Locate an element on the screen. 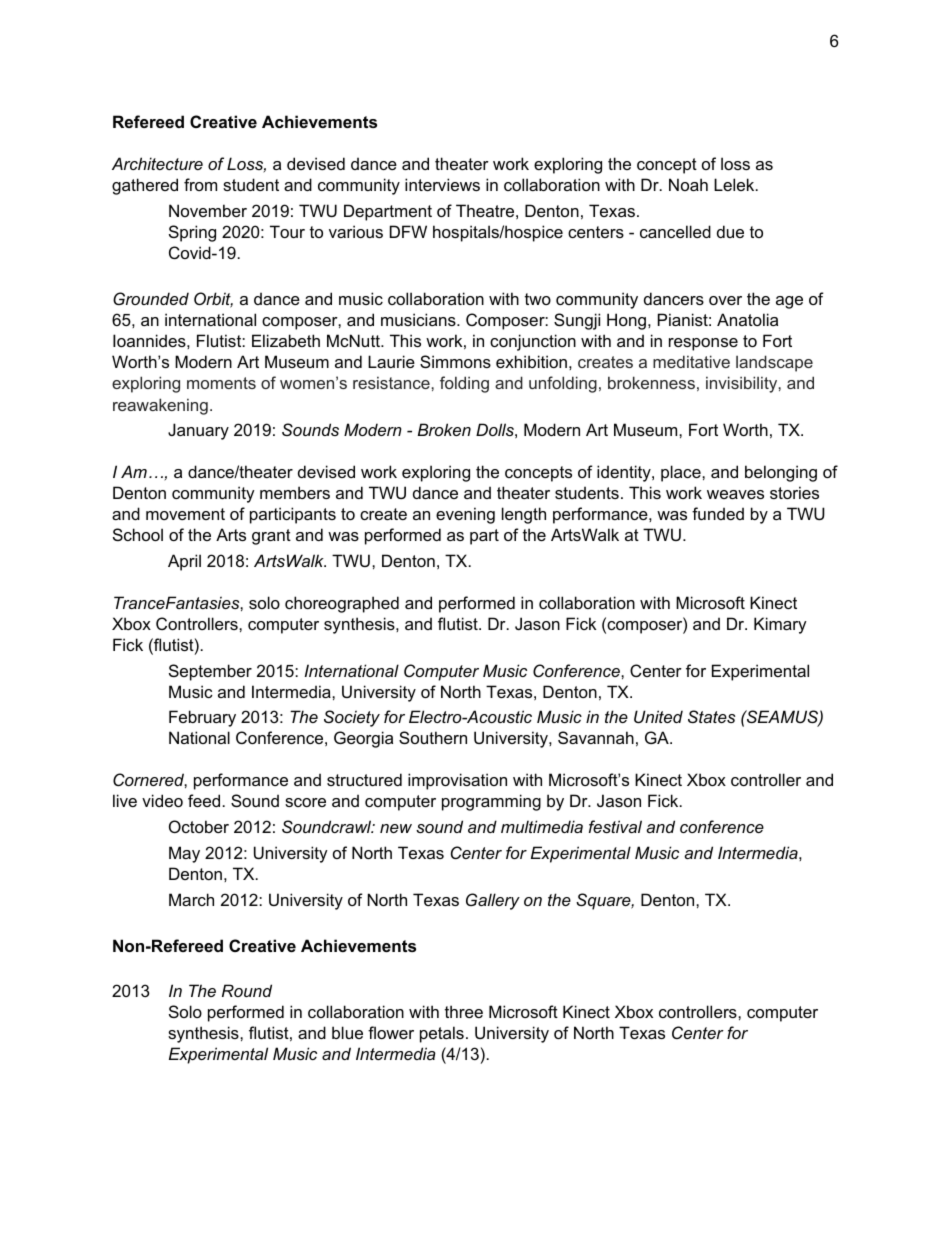 This screenshot has height=1233, width=952. Noah is located at coordinates (688, 184).
